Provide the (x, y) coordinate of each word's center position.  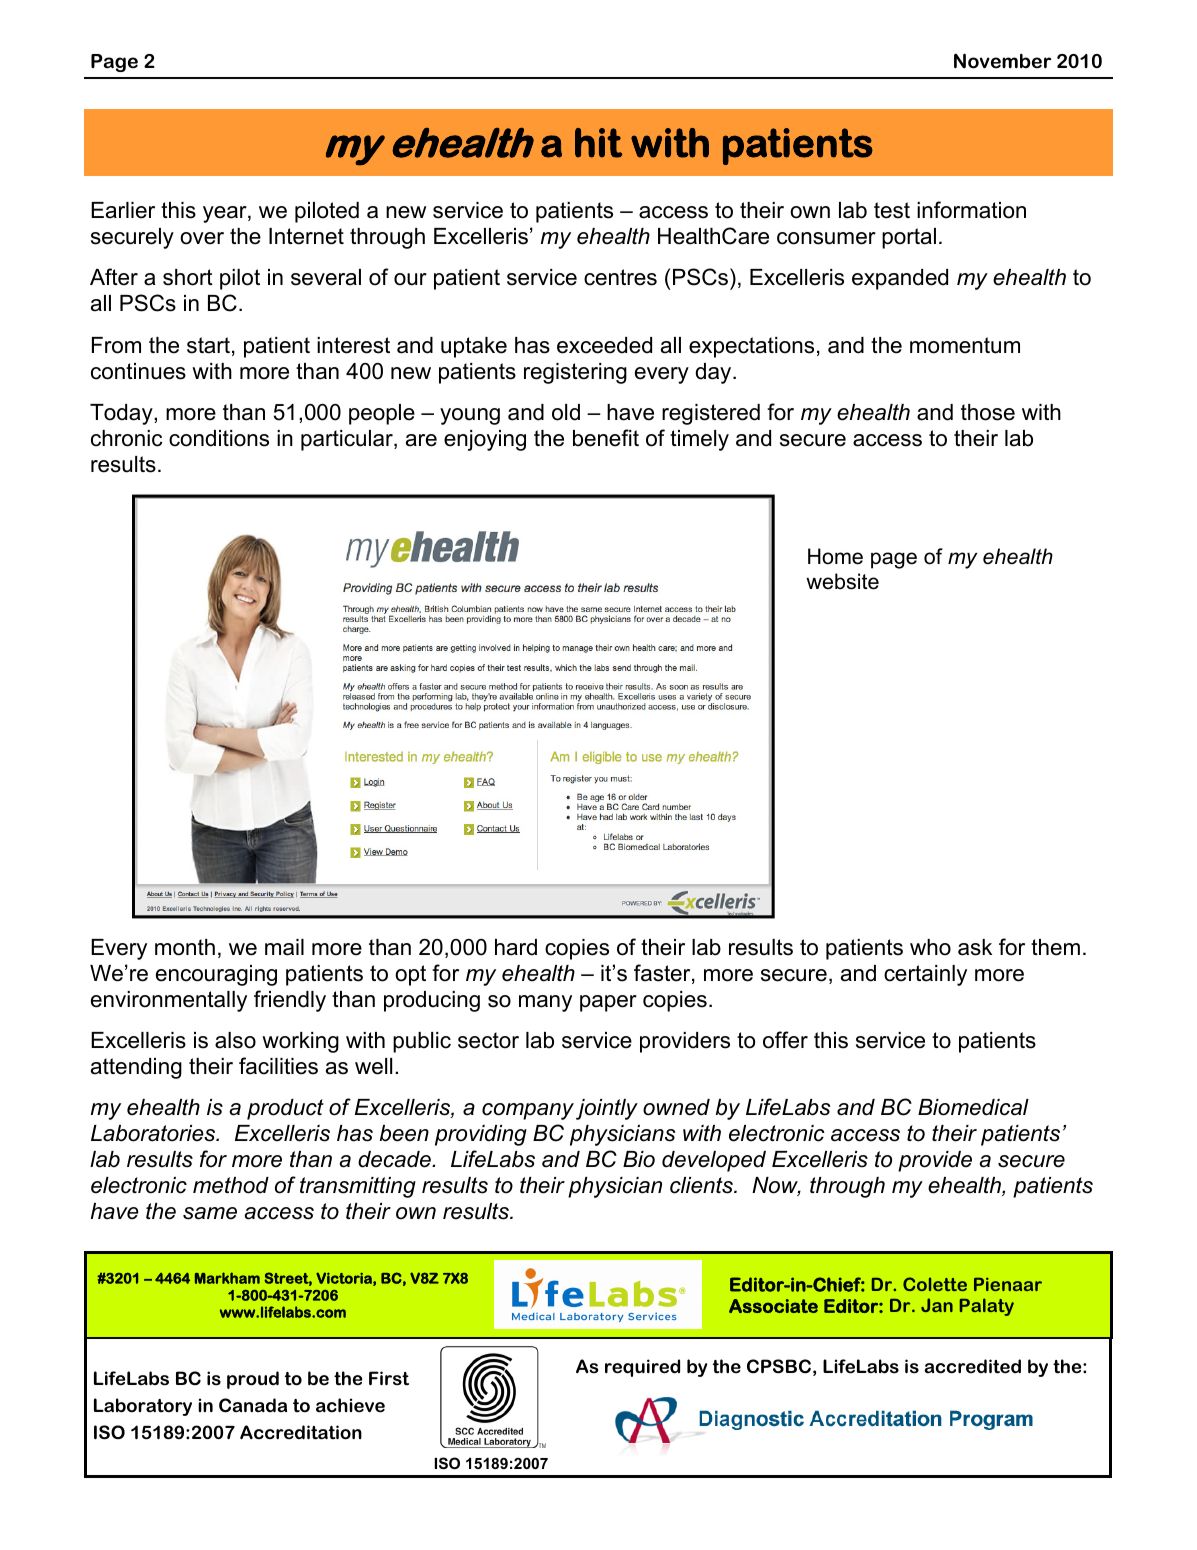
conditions (219, 438)
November (1002, 61)
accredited (972, 1366)
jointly (607, 1109)
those (988, 412)
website (842, 581)
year (226, 214)
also (235, 1040)
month (185, 947)
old (566, 412)
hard (516, 947)
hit (598, 143)
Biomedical (973, 1107)
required (642, 1368)
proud (253, 1380)
